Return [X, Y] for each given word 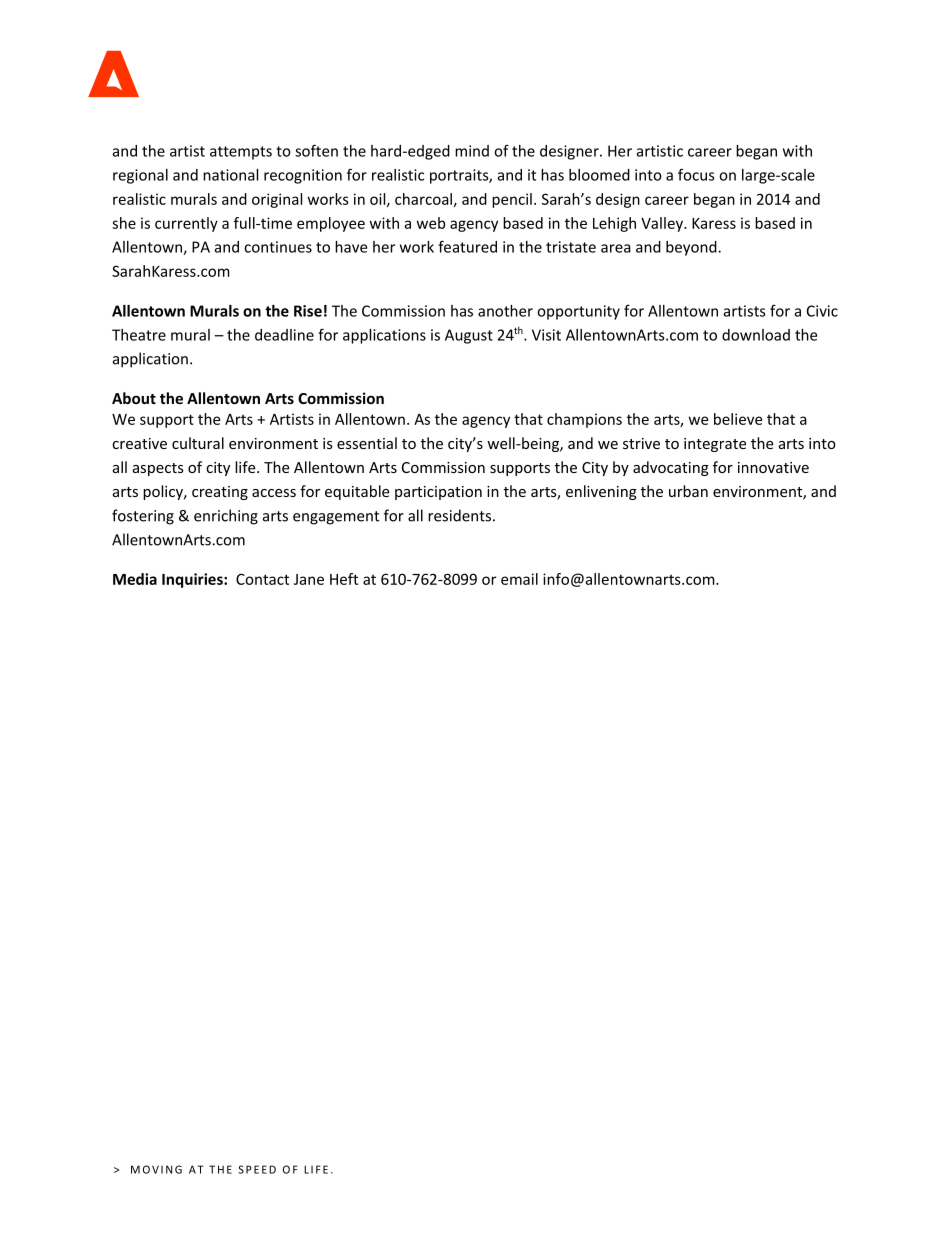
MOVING [156, 1169]
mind [472, 151]
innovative [773, 467]
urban [688, 491]
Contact [262, 579]
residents [459, 515]
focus [696, 174]
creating [220, 493]
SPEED [257, 1169]
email [519, 579]
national [230, 175]
